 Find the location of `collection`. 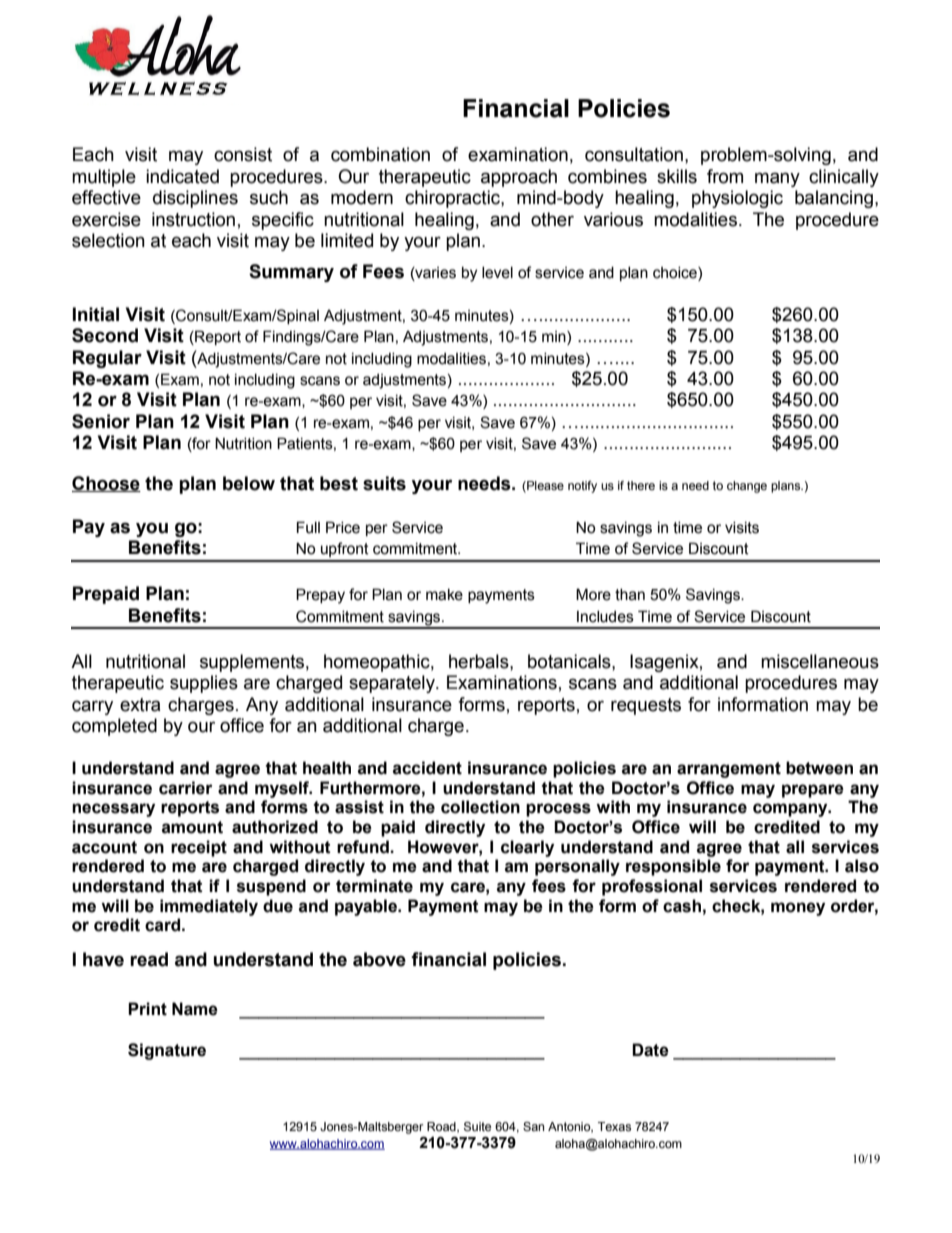

collection is located at coordinates (480, 807).
